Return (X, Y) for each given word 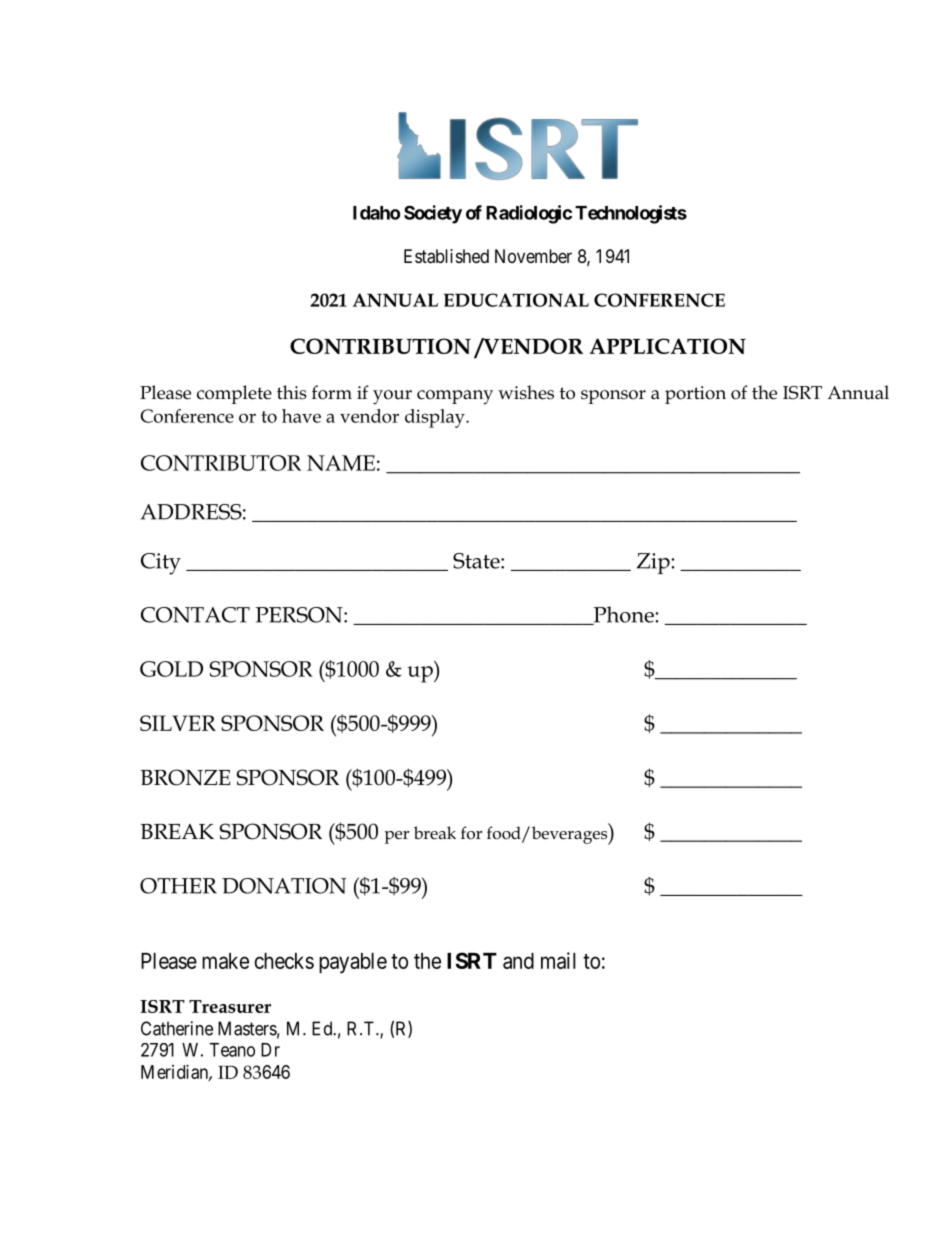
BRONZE (185, 777)
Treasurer (230, 1006)
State (477, 561)
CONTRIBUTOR (221, 463)
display (436, 418)
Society (433, 214)
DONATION (284, 886)
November (533, 256)
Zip (654, 563)
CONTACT (195, 615)
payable (353, 963)
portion (695, 395)
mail (558, 960)
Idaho (376, 213)
